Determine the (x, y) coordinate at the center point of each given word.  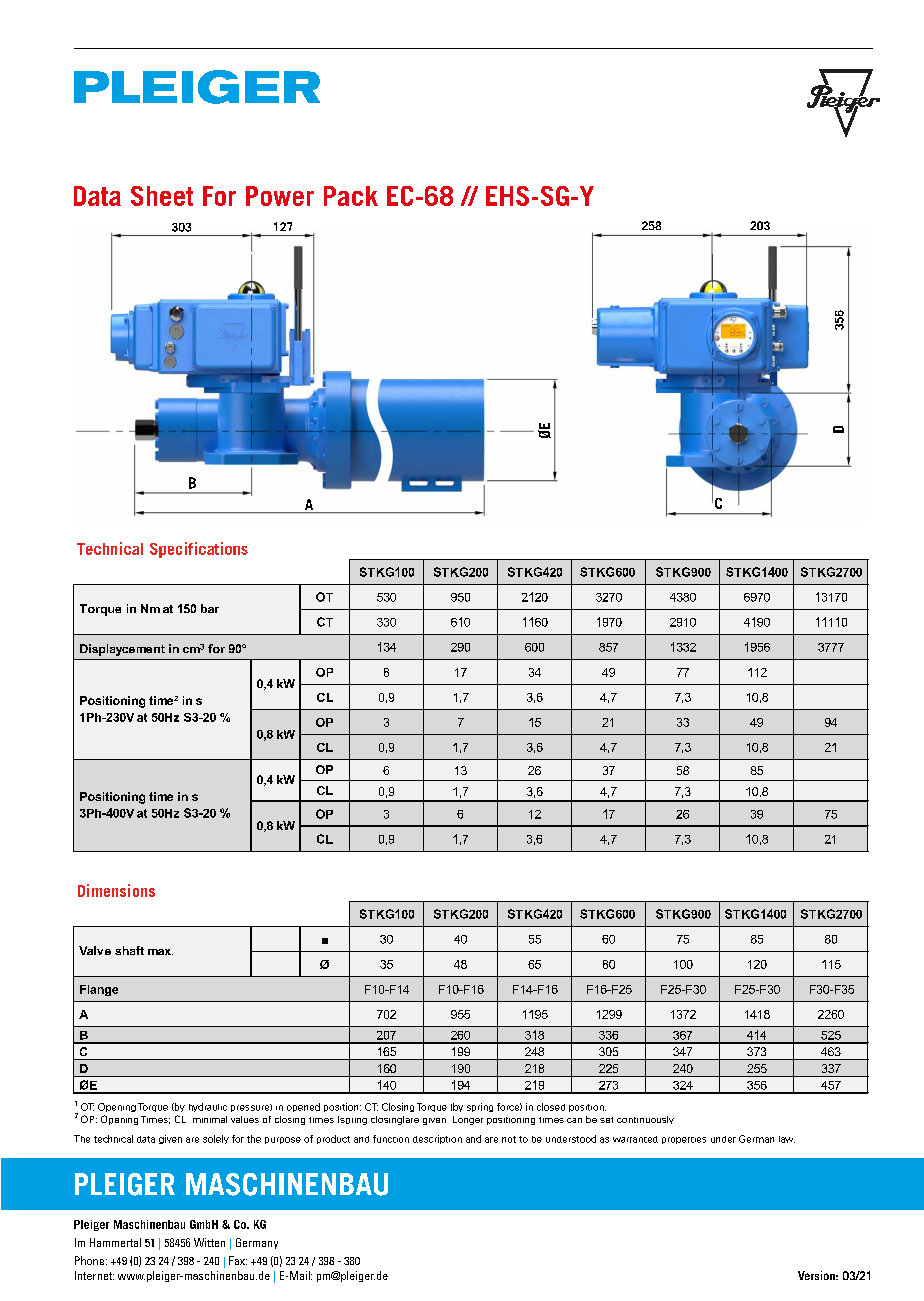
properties (684, 1140)
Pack (351, 196)
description (437, 1139)
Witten (209, 1242)
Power (280, 196)
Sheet (162, 196)
